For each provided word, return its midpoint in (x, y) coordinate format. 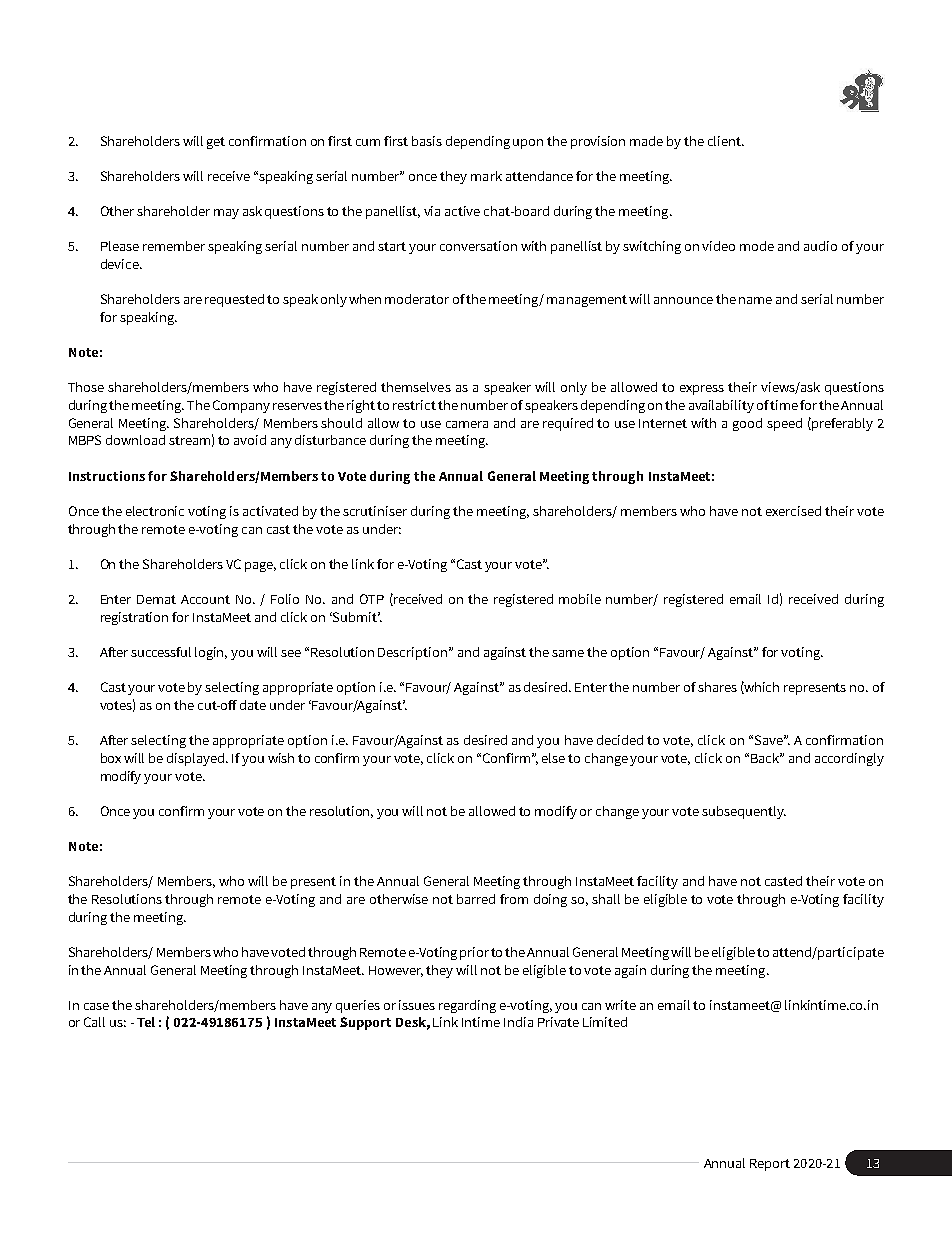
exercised (793, 511)
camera (467, 424)
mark (486, 176)
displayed (197, 759)
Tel (146, 1022)
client (726, 141)
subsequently (744, 812)
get (216, 143)
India (518, 1022)
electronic (155, 511)
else (553, 758)
